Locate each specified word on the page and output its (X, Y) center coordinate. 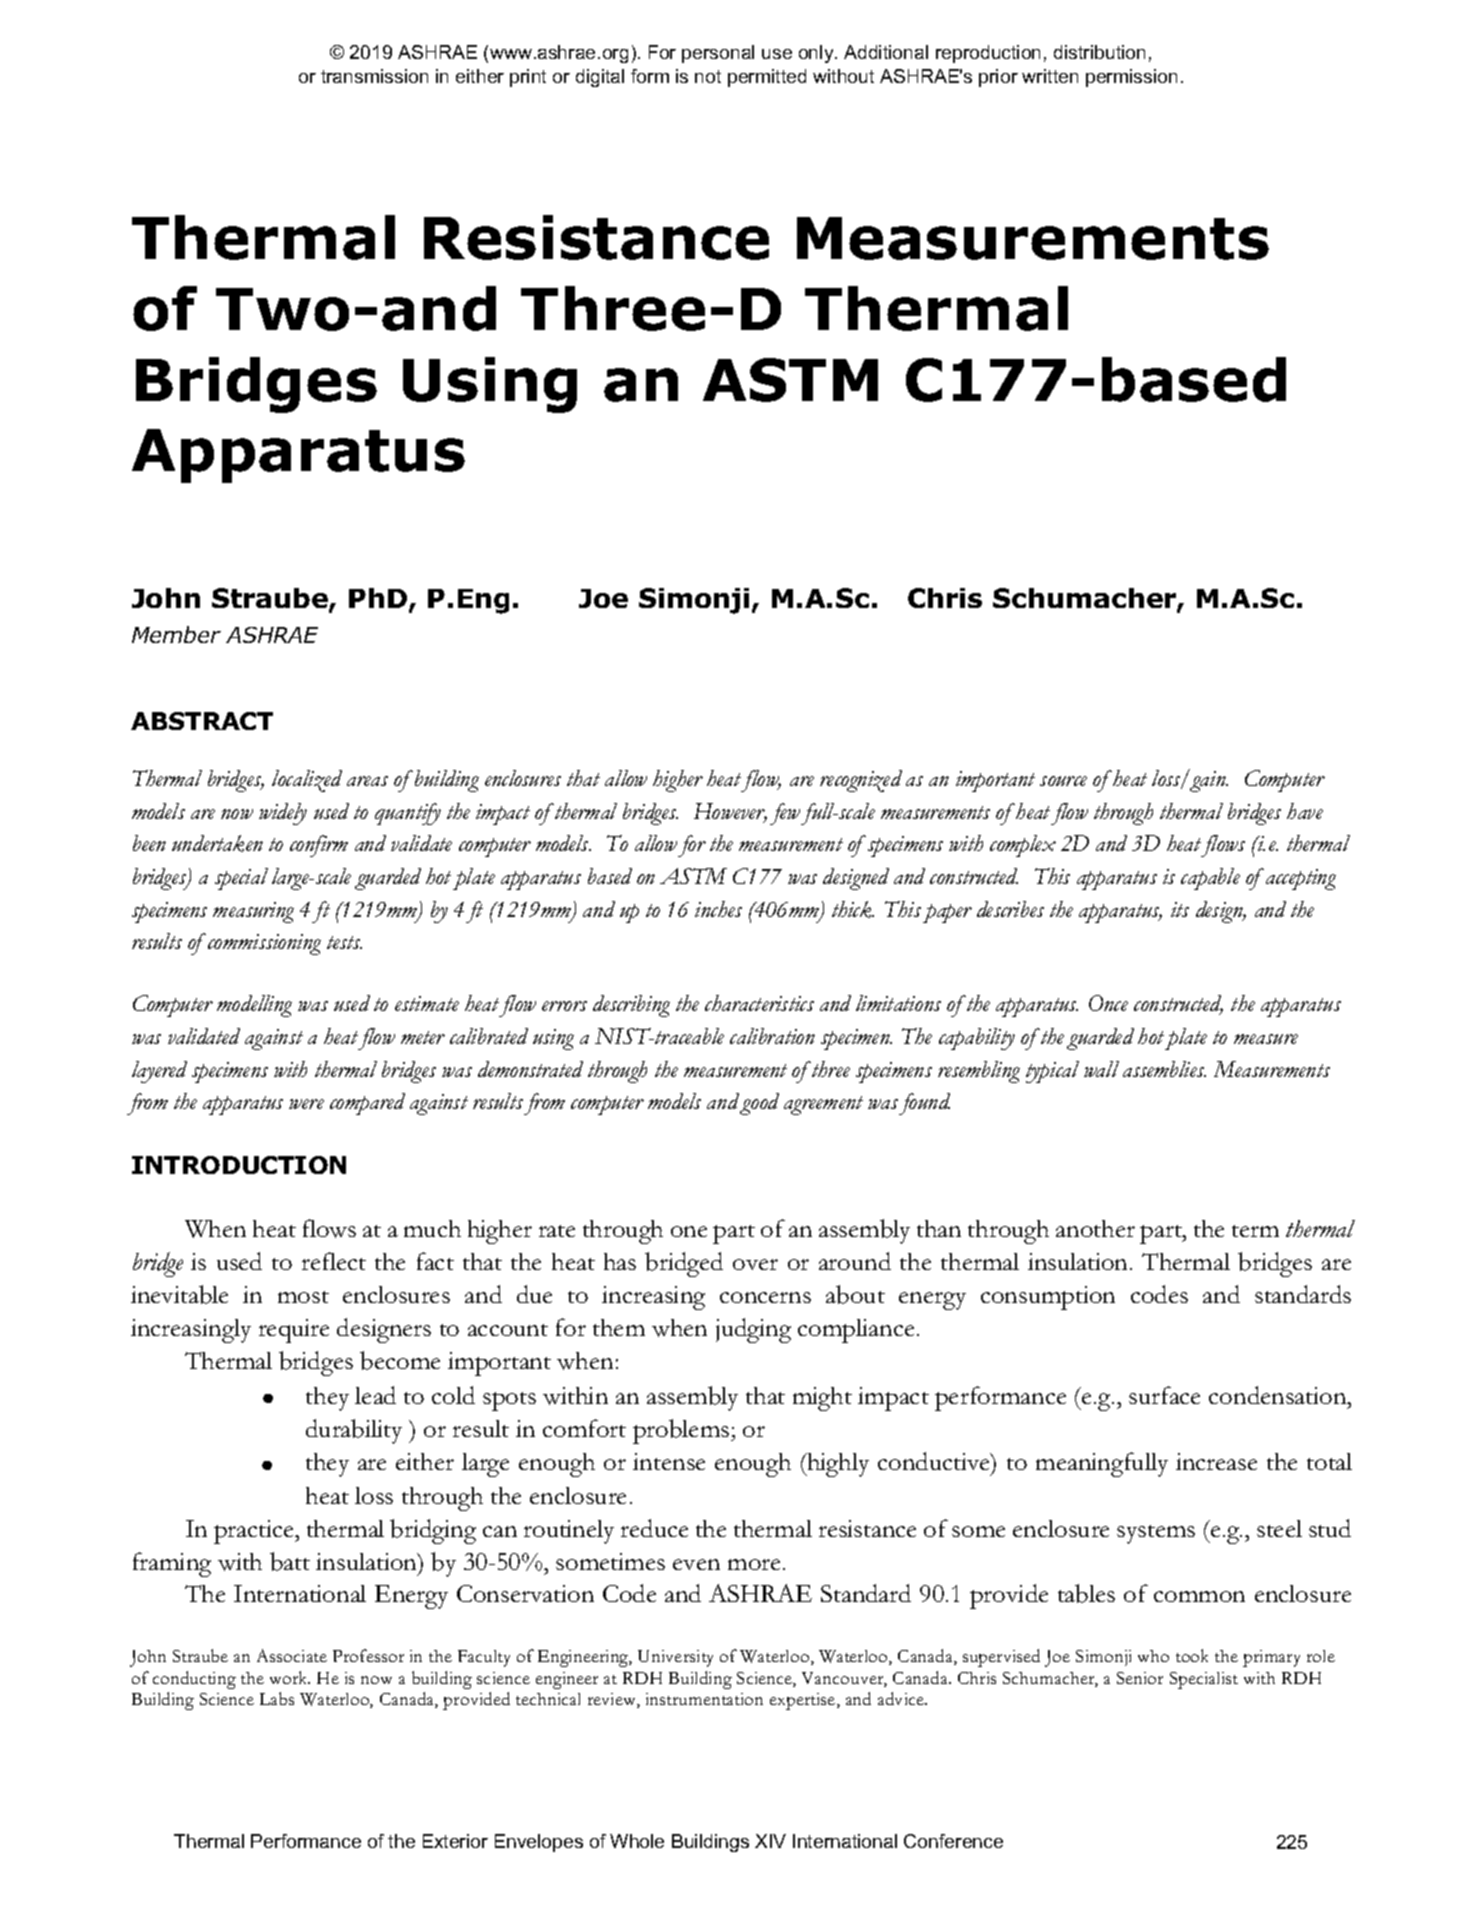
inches (718, 909)
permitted (767, 78)
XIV (770, 1841)
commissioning (264, 944)
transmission (374, 76)
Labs (277, 1698)
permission (1131, 78)
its (1180, 909)
